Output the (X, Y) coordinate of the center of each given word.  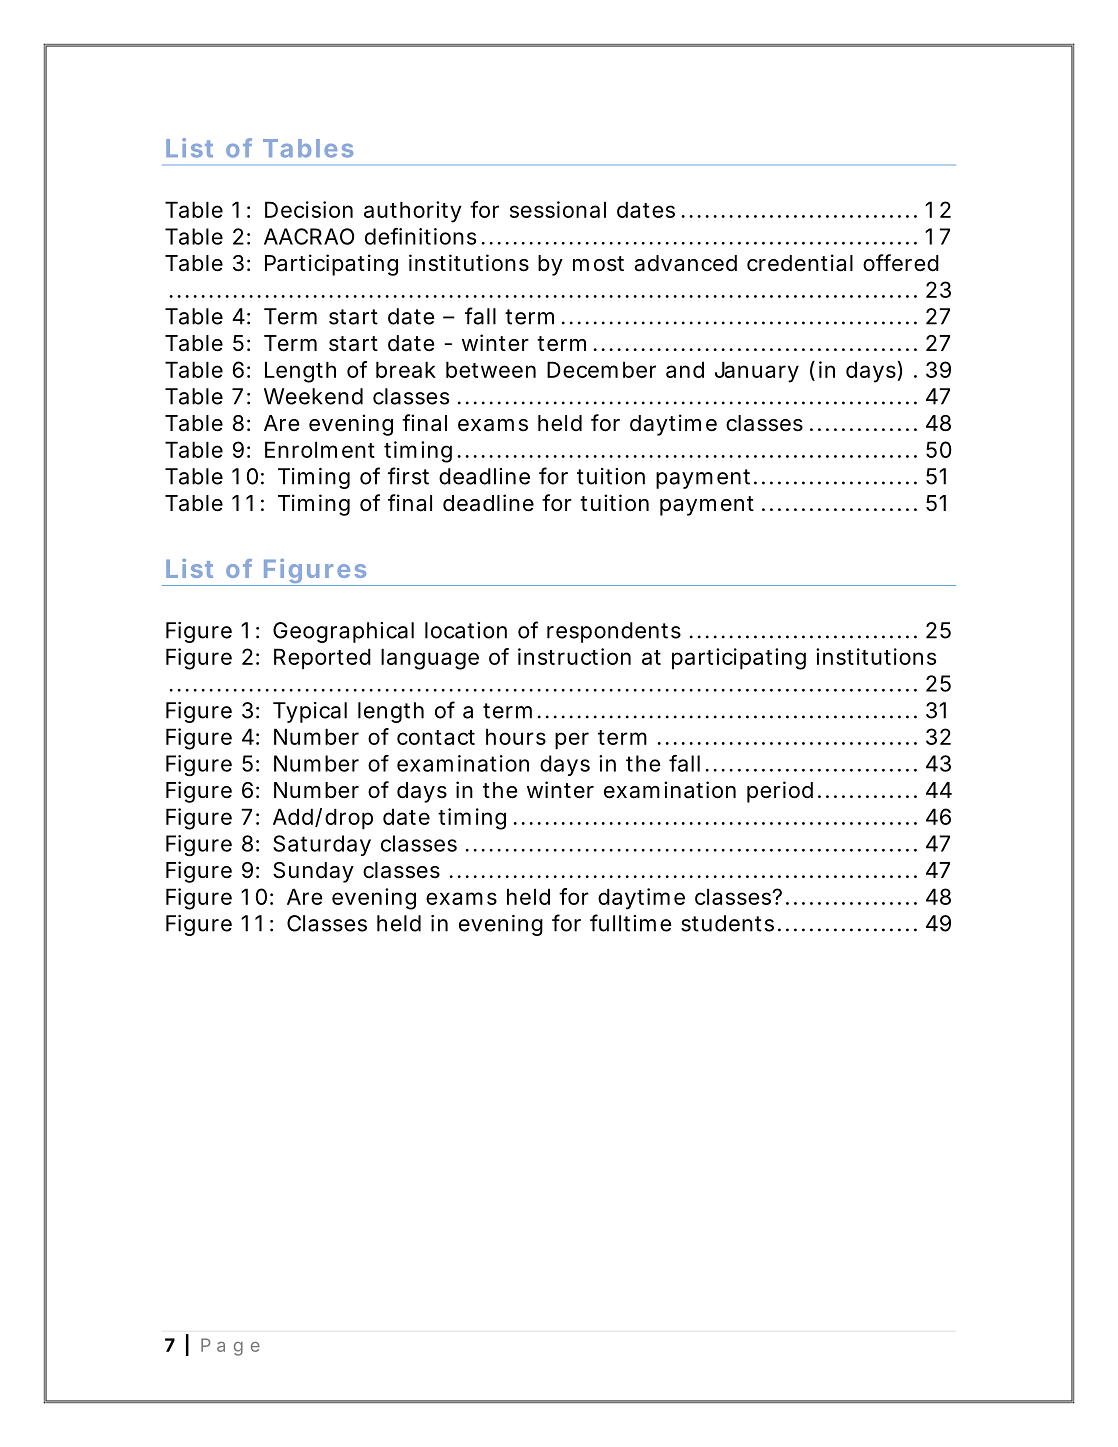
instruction (574, 656)
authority (413, 212)
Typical (310, 712)
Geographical (343, 632)
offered (901, 263)
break (406, 369)
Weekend (313, 396)
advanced (685, 263)
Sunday (313, 872)
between (491, 369)
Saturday (322, 845)
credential (800, 263)
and (685, 369)
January (757, 372)
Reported (322, 659)
